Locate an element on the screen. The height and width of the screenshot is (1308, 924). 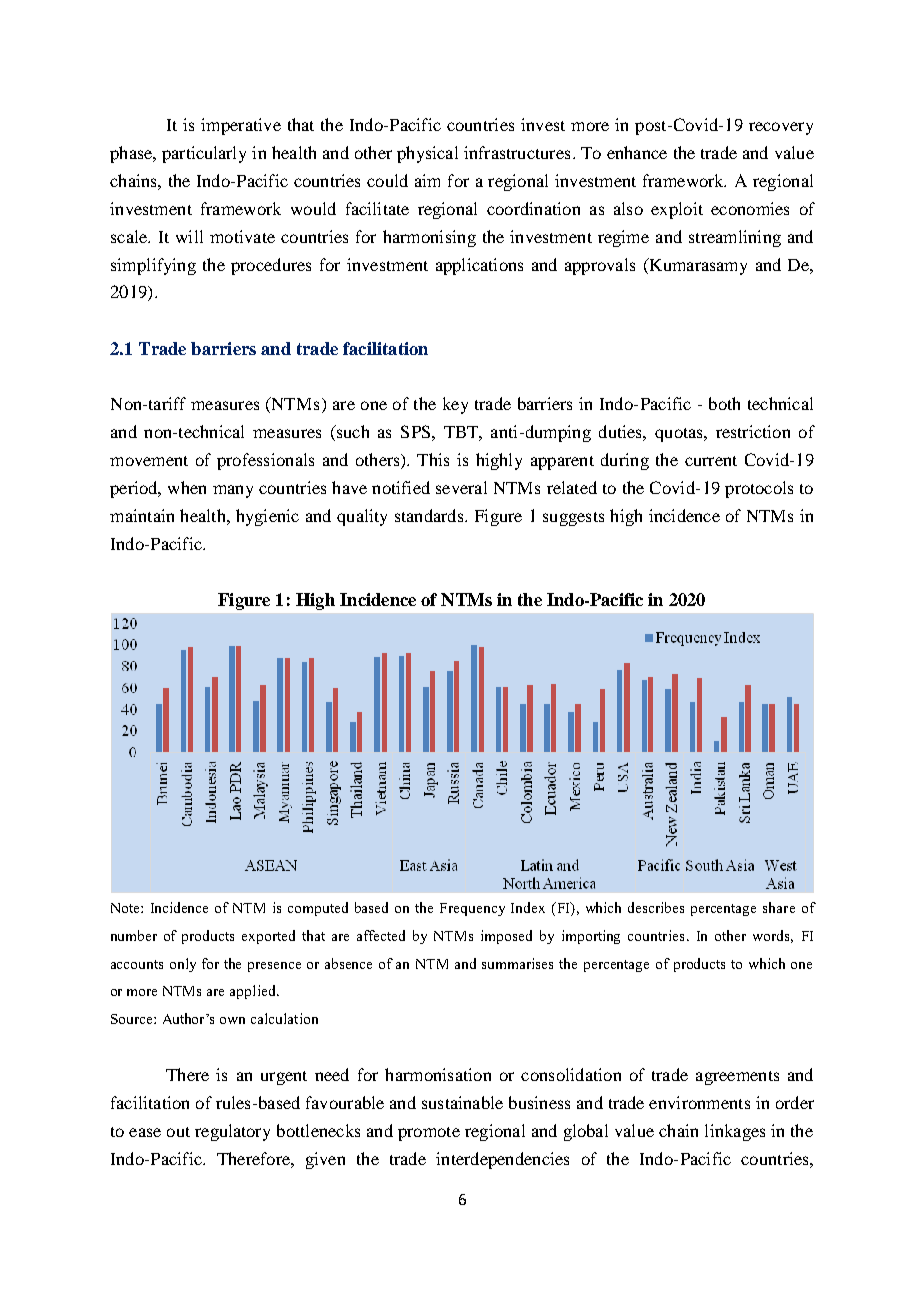
particularly is located at coordinates (204, 154).
